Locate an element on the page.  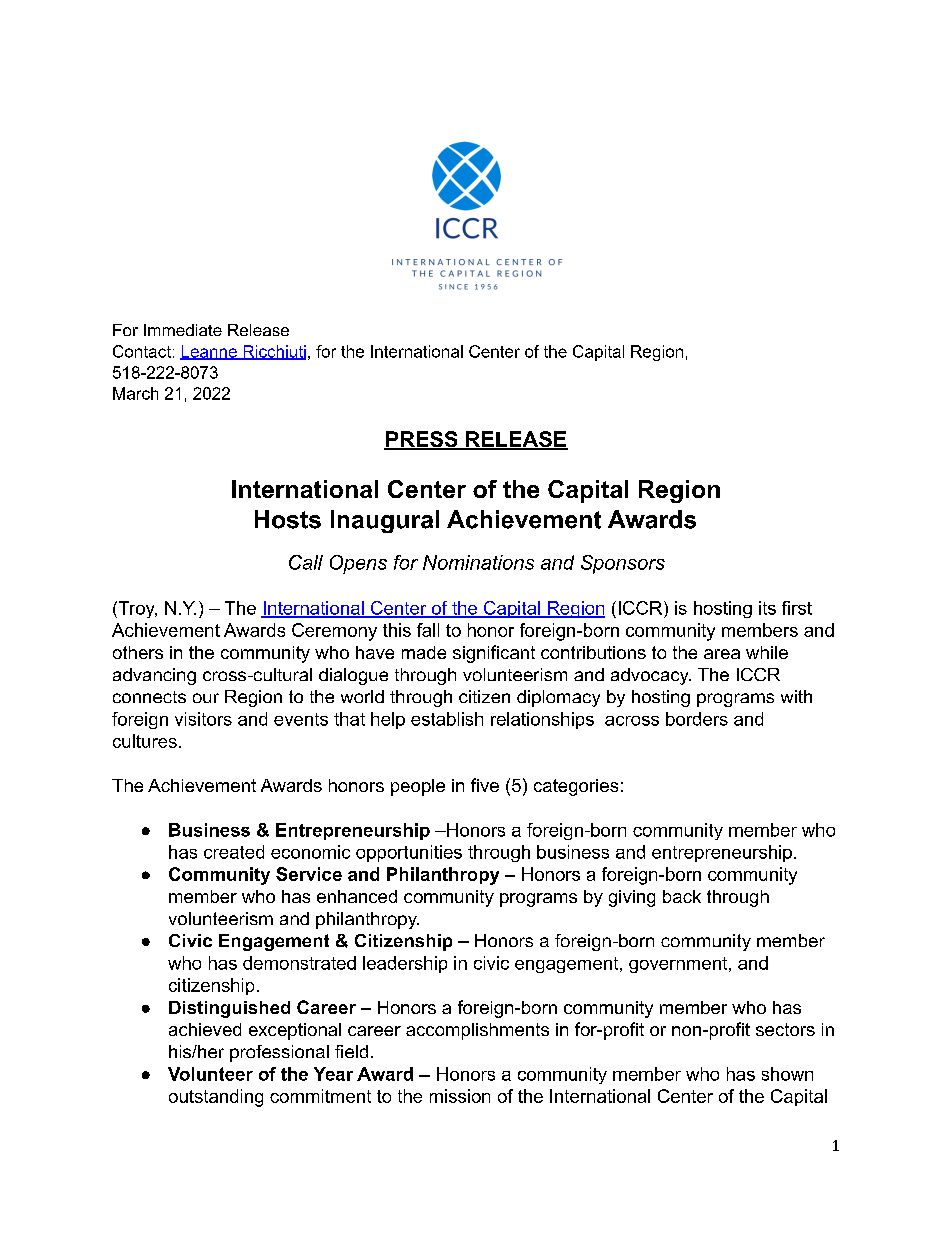
Leanne is located at coordinates (209, 352).
